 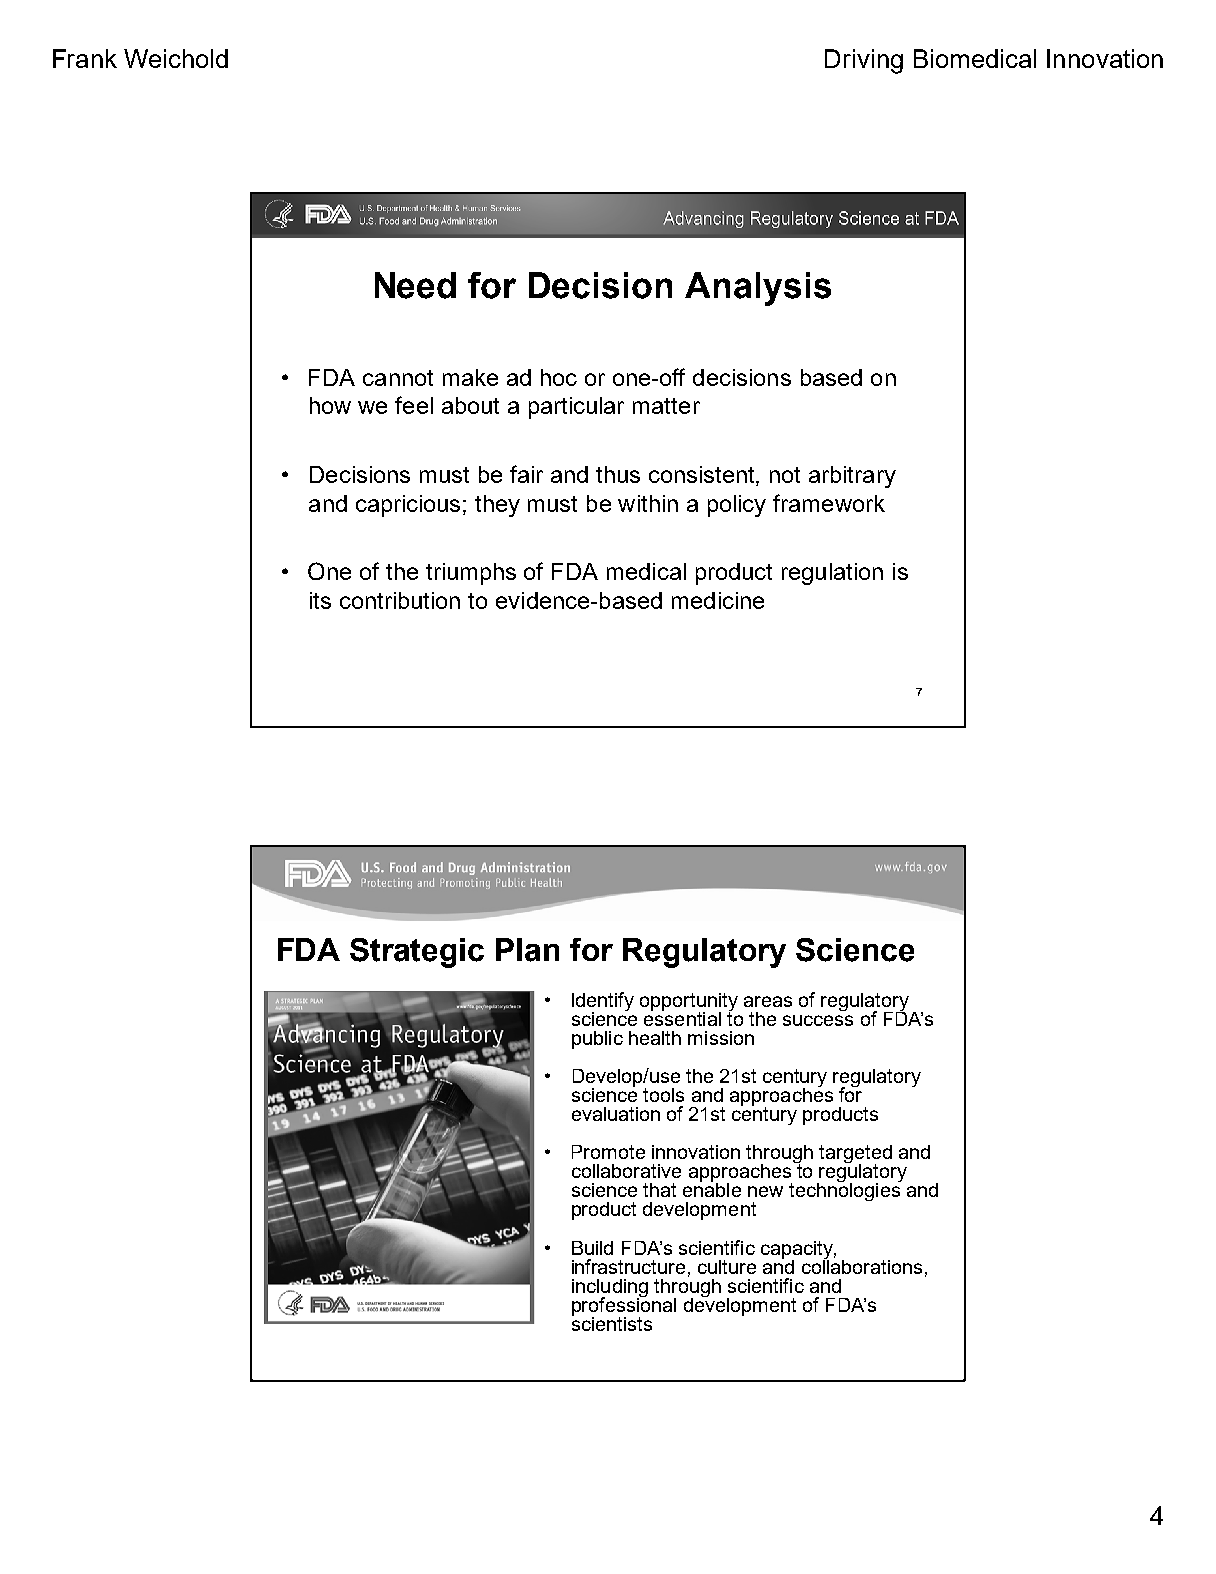 What do you see at coordinates (415, 285) in the document?
I see `Need` at bounding box center [415, 285].
